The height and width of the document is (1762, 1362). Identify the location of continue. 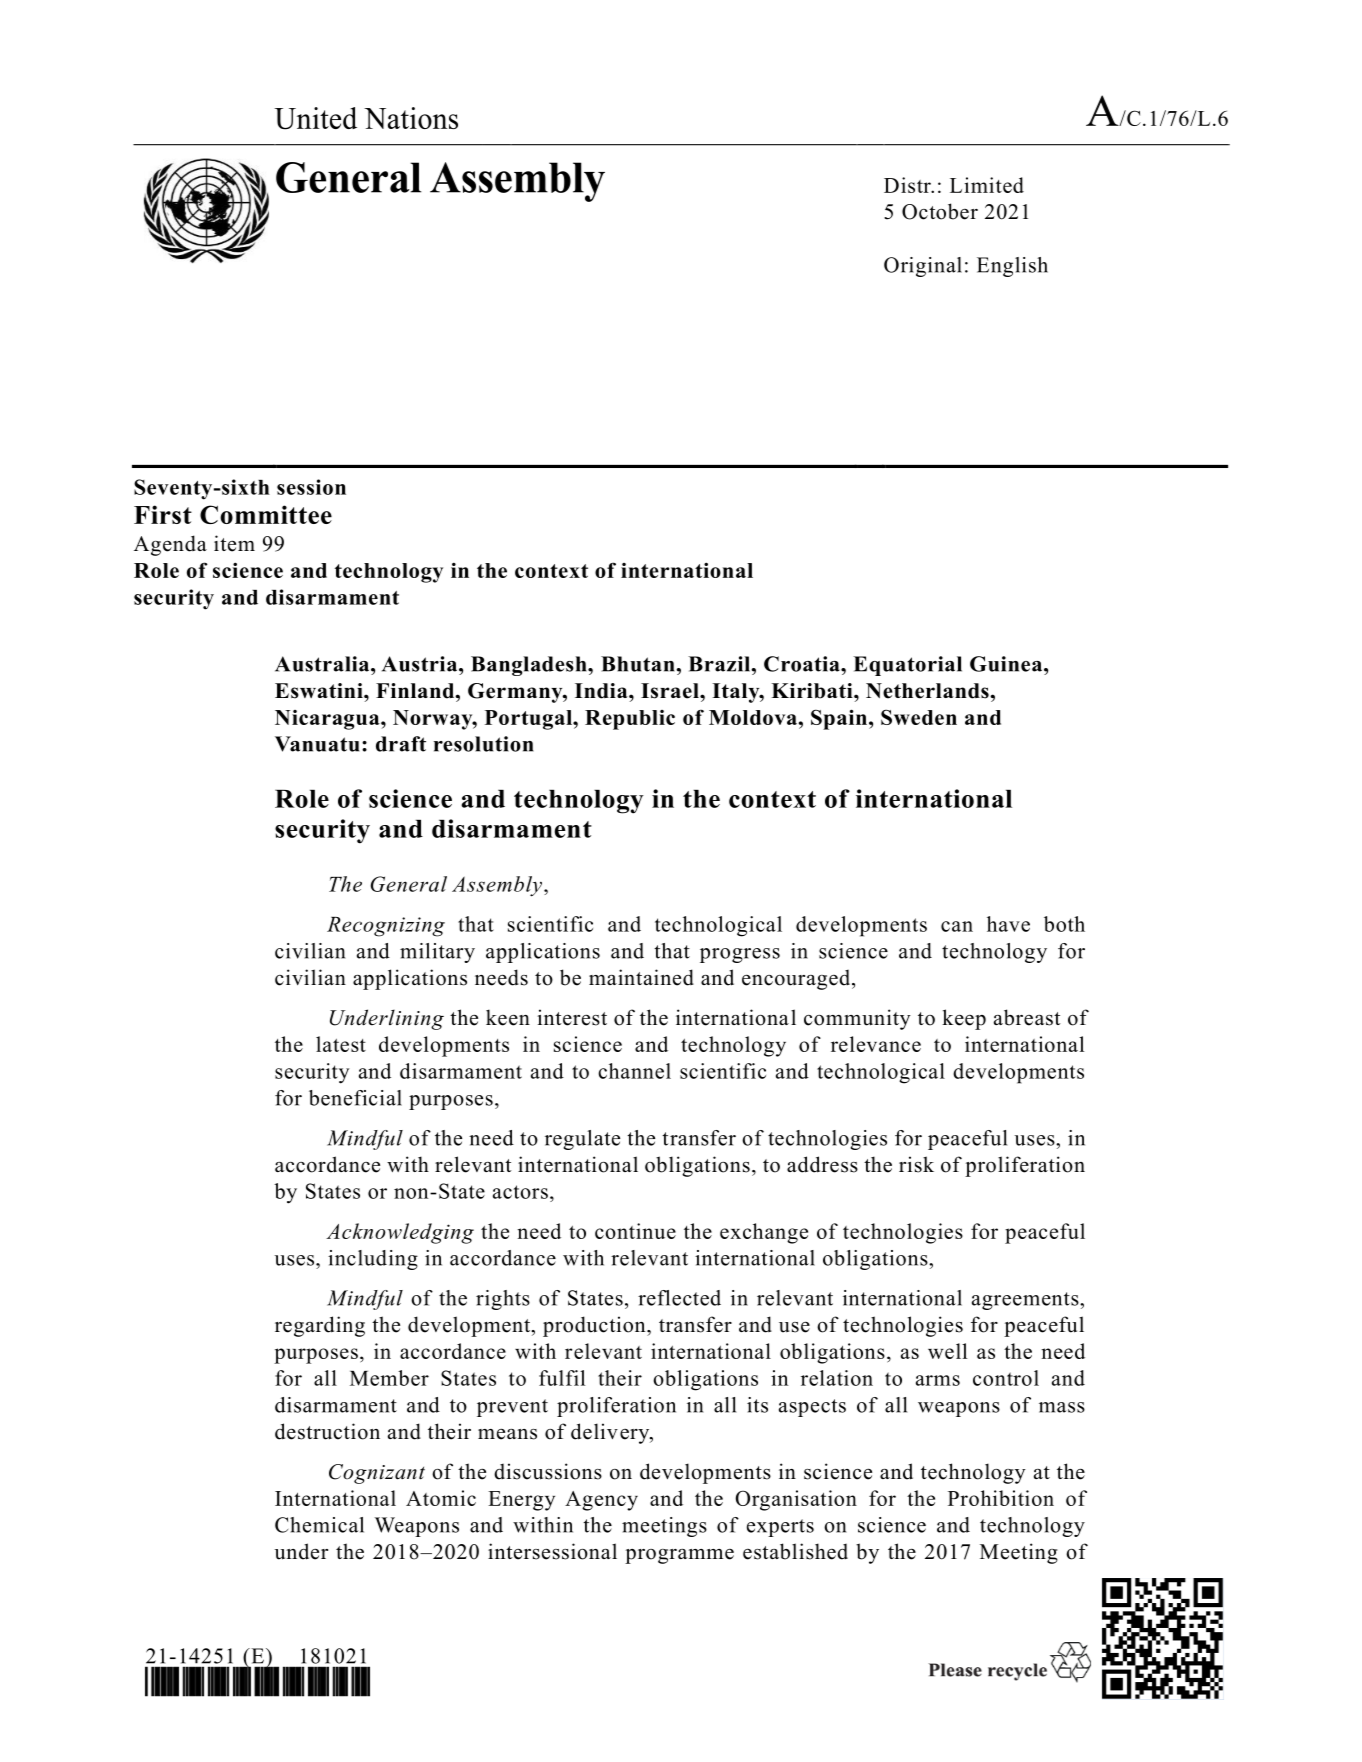
(635, 1231).
